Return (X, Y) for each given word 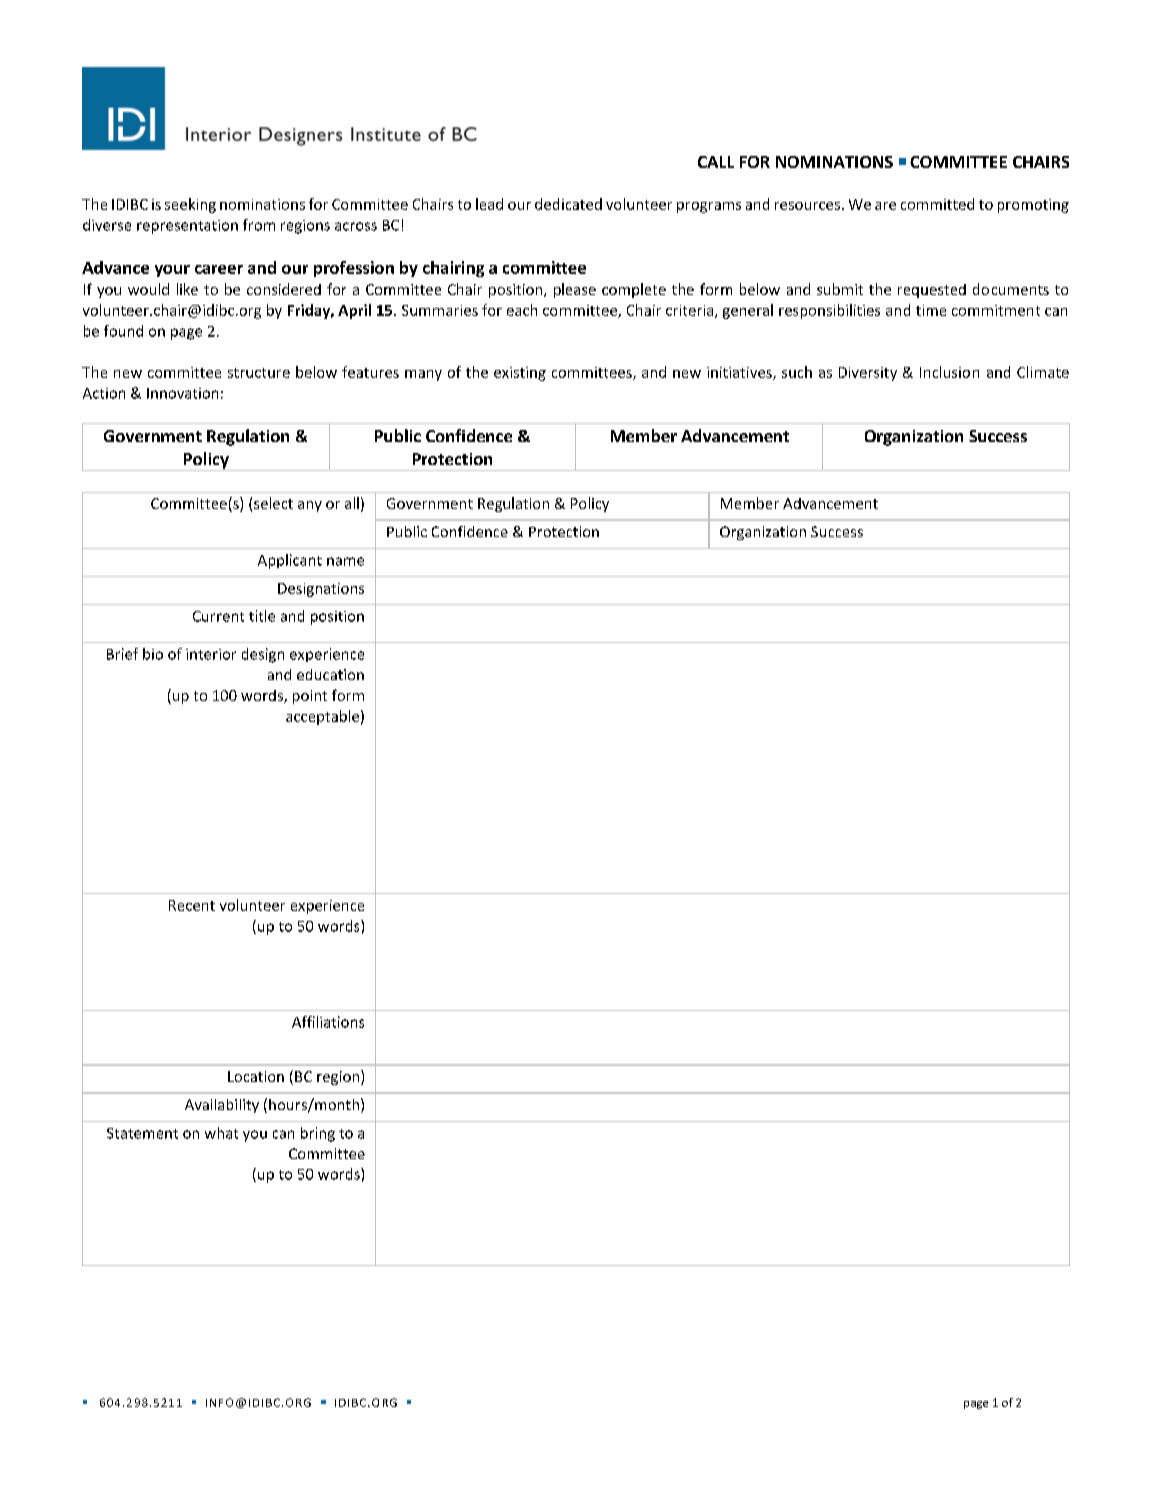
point (310, 697)
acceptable (322, 717)
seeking (190, 205)
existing (520, 374)
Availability (222, 1106)
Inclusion (949, 372)
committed (937, 204)
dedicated (568, 204)
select (273, 503)
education (330, 674)
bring (318, 1134)
